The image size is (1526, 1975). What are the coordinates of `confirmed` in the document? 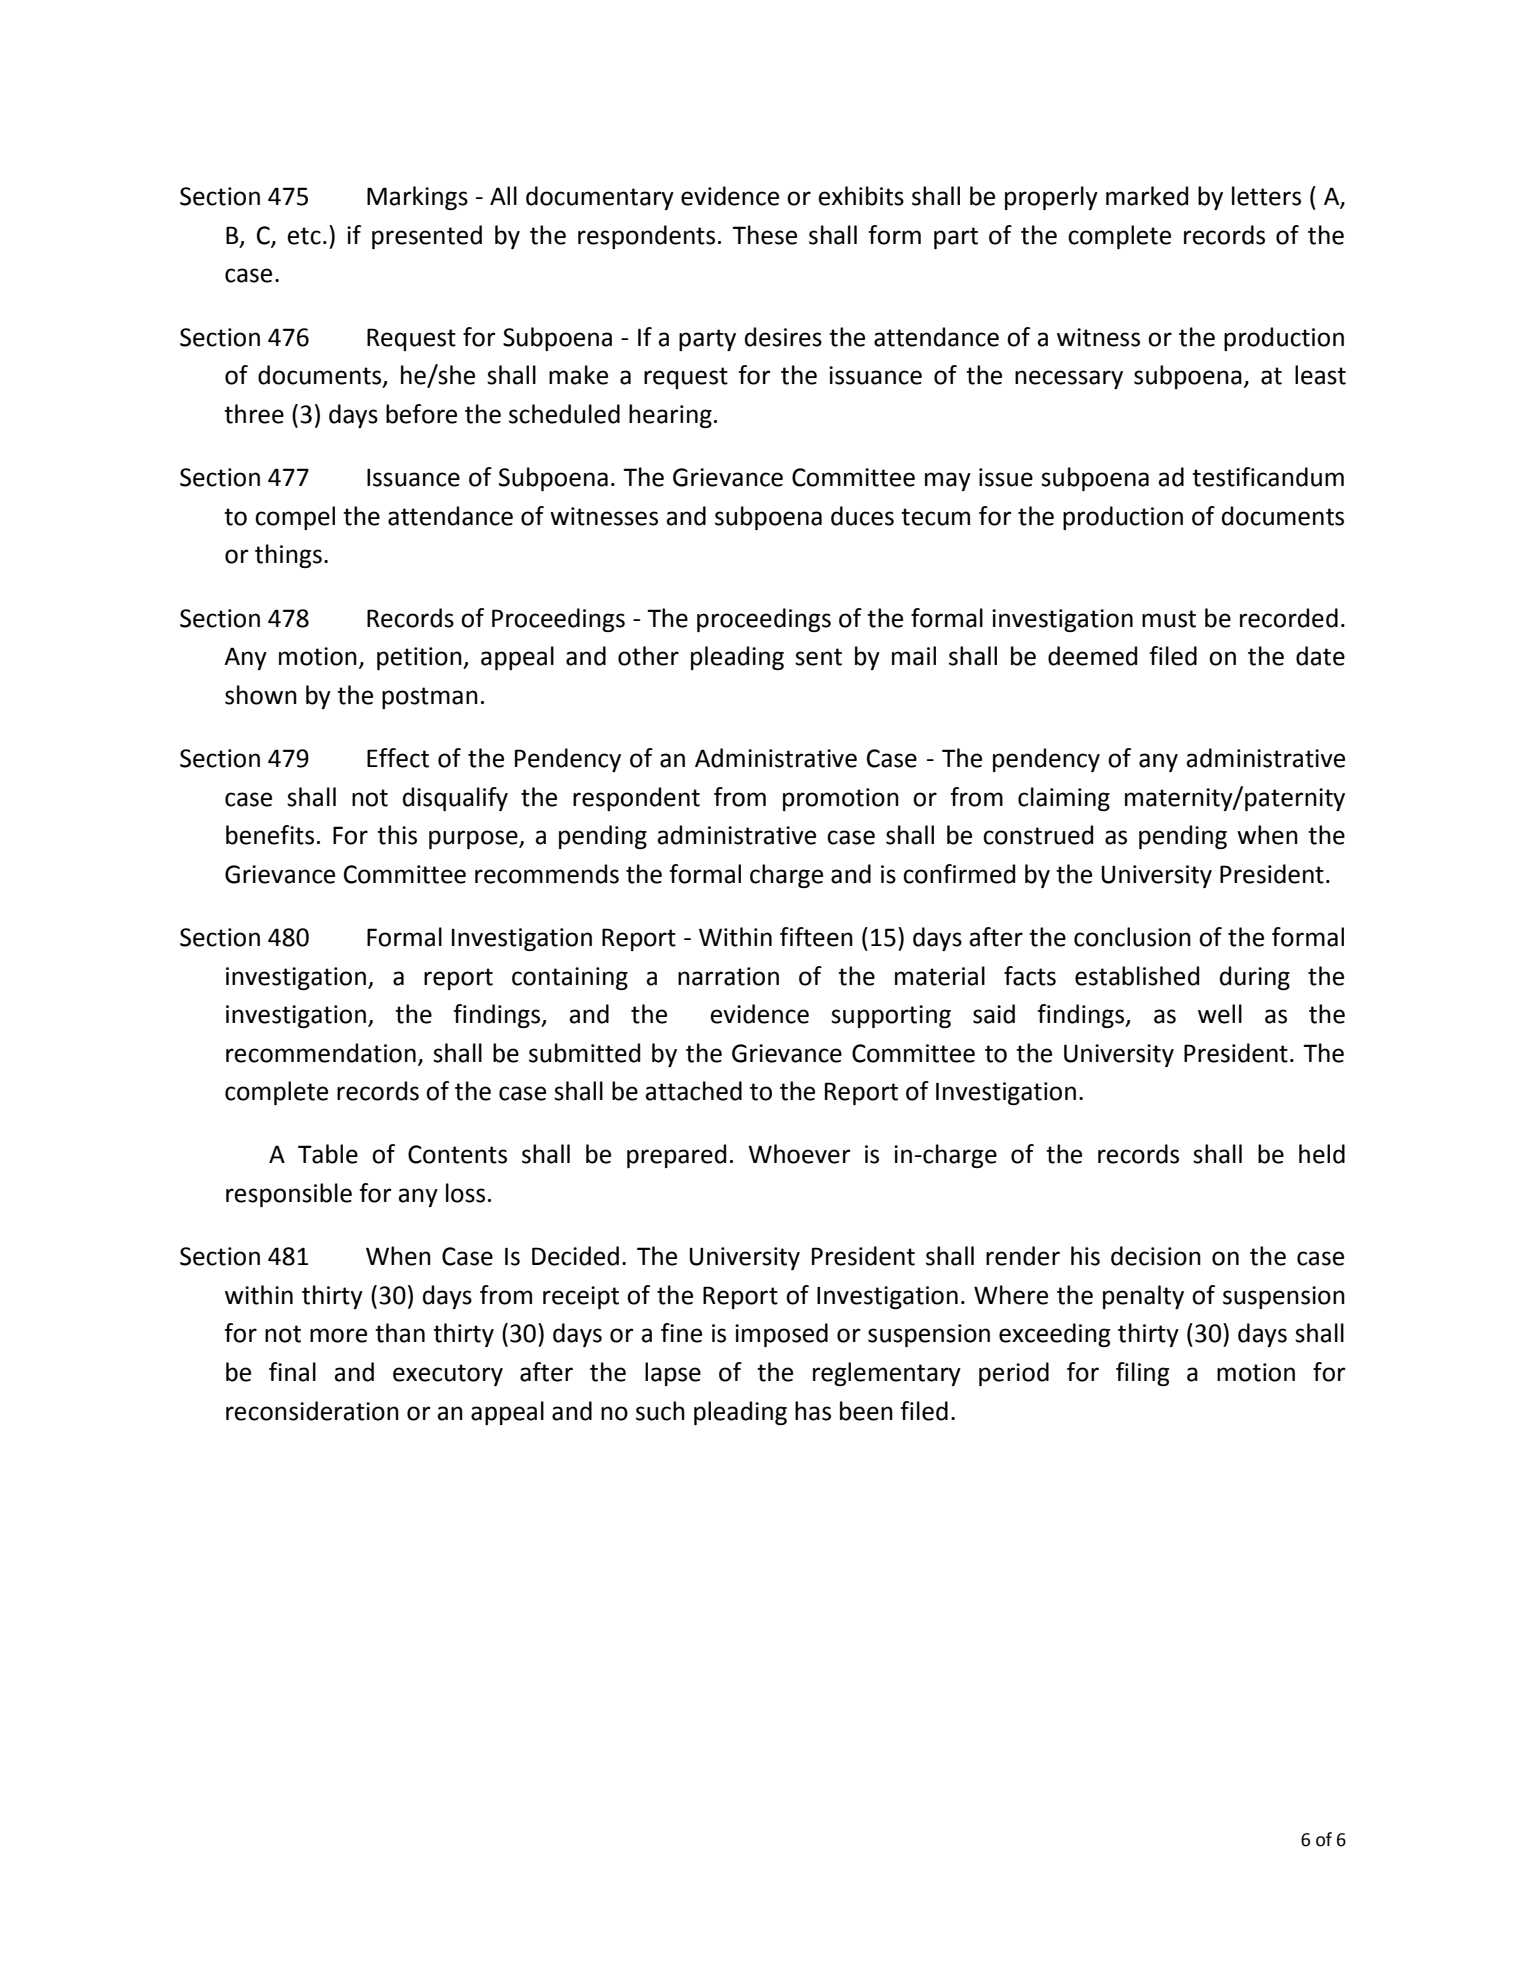 It's located at (959, 874).
